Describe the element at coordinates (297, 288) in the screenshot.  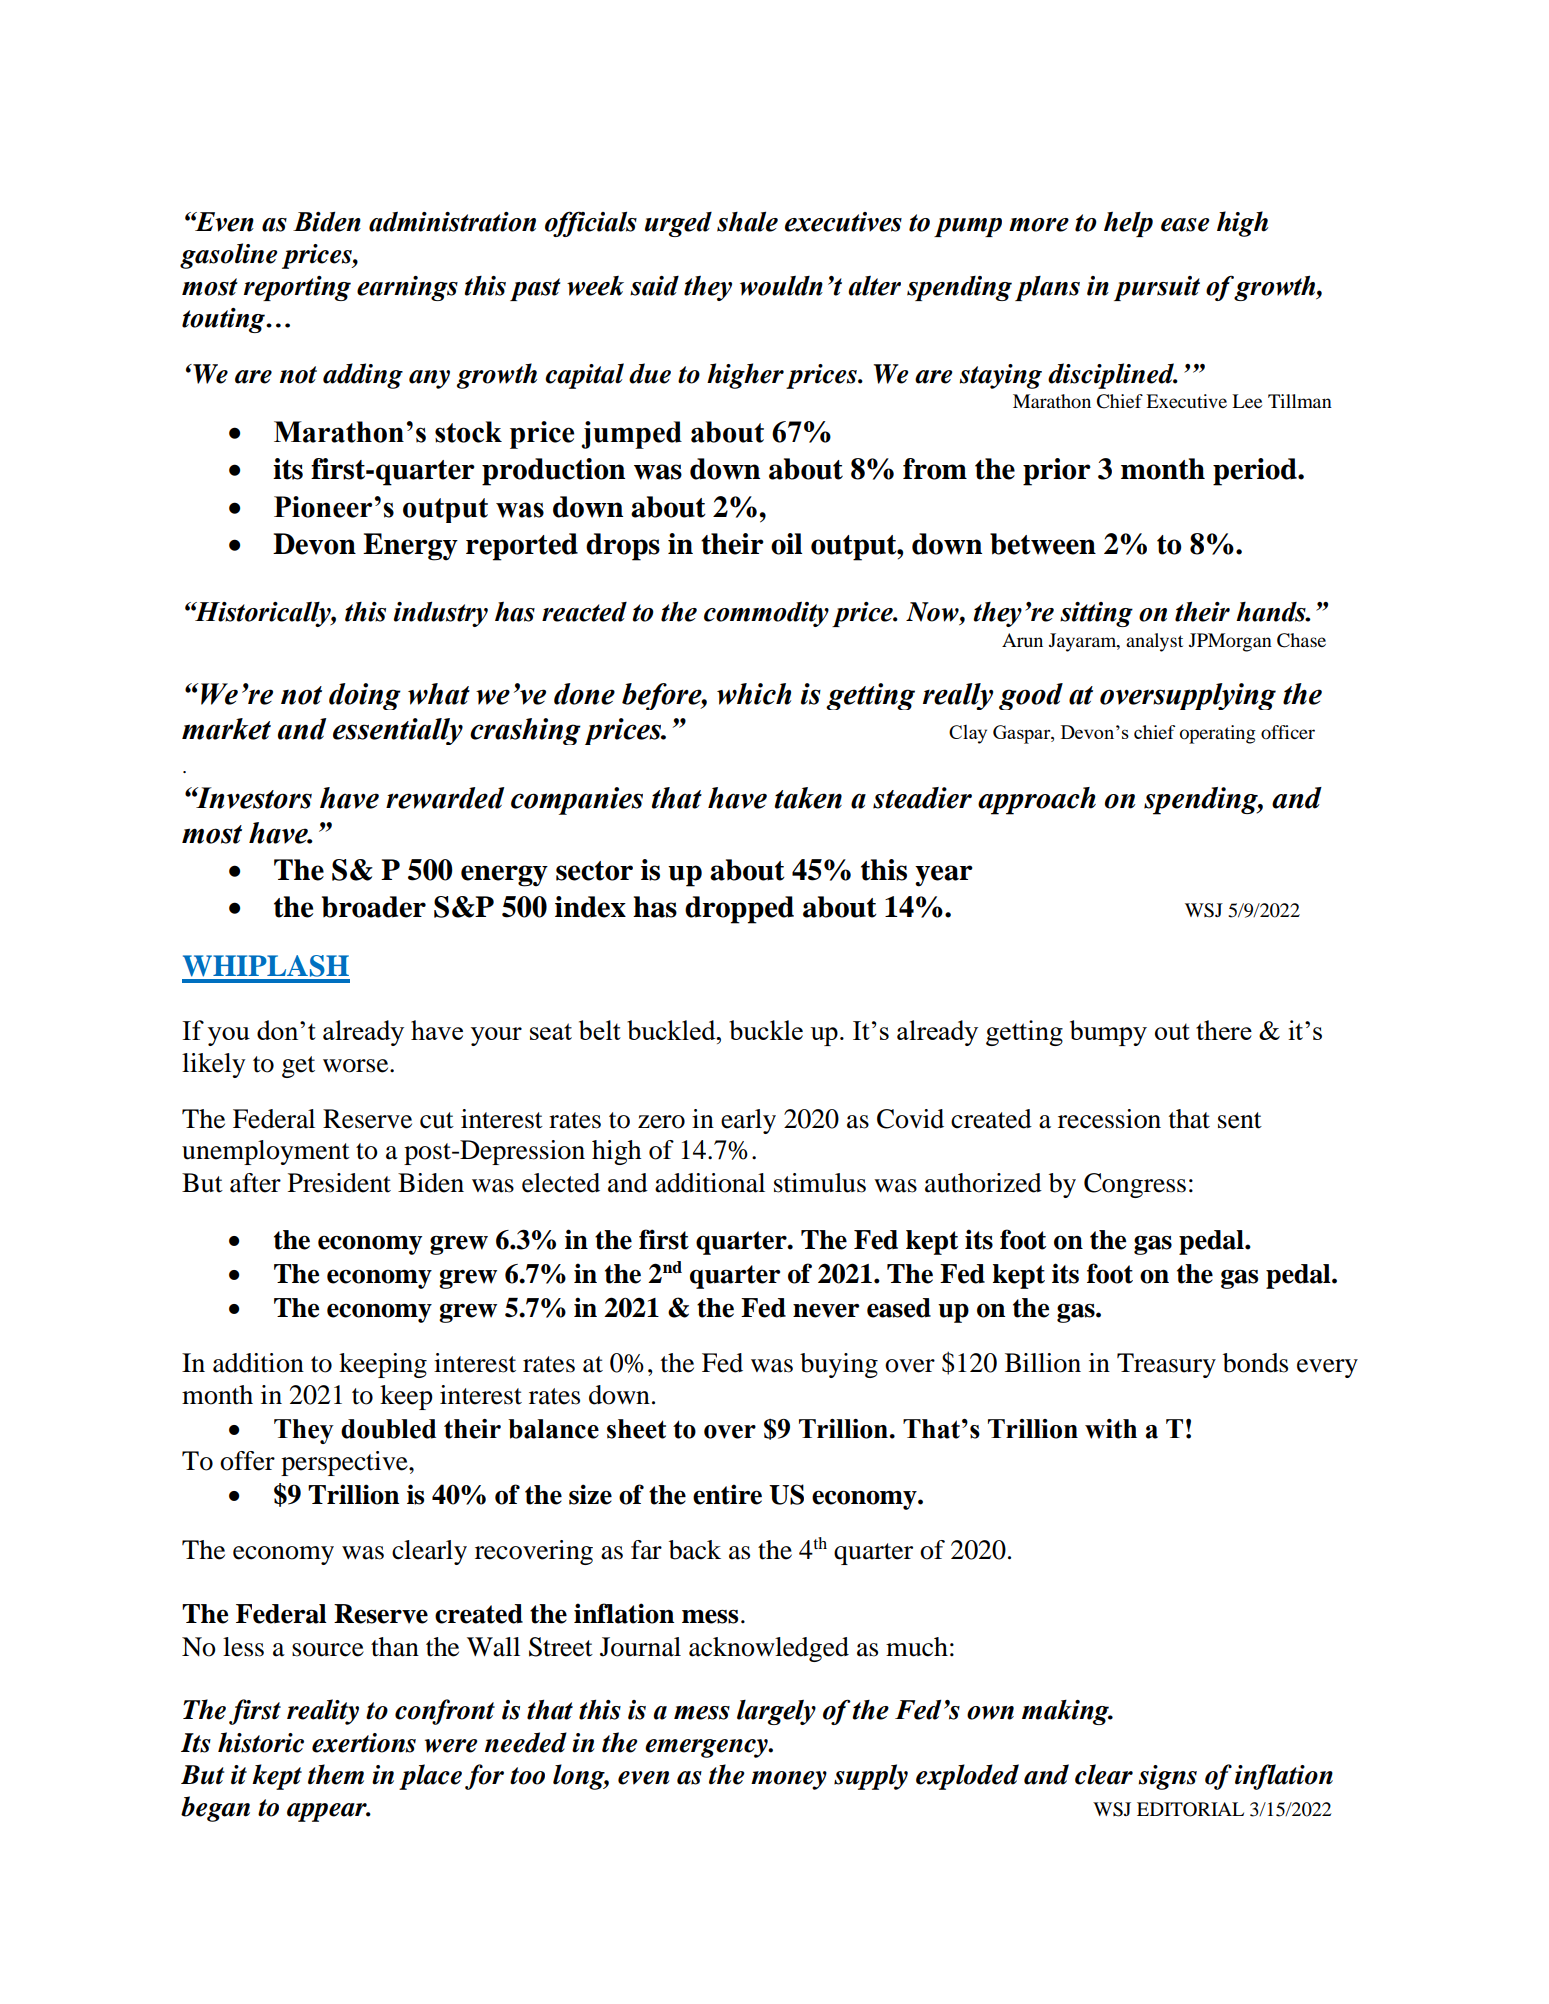
I see `reporting` at that location.
